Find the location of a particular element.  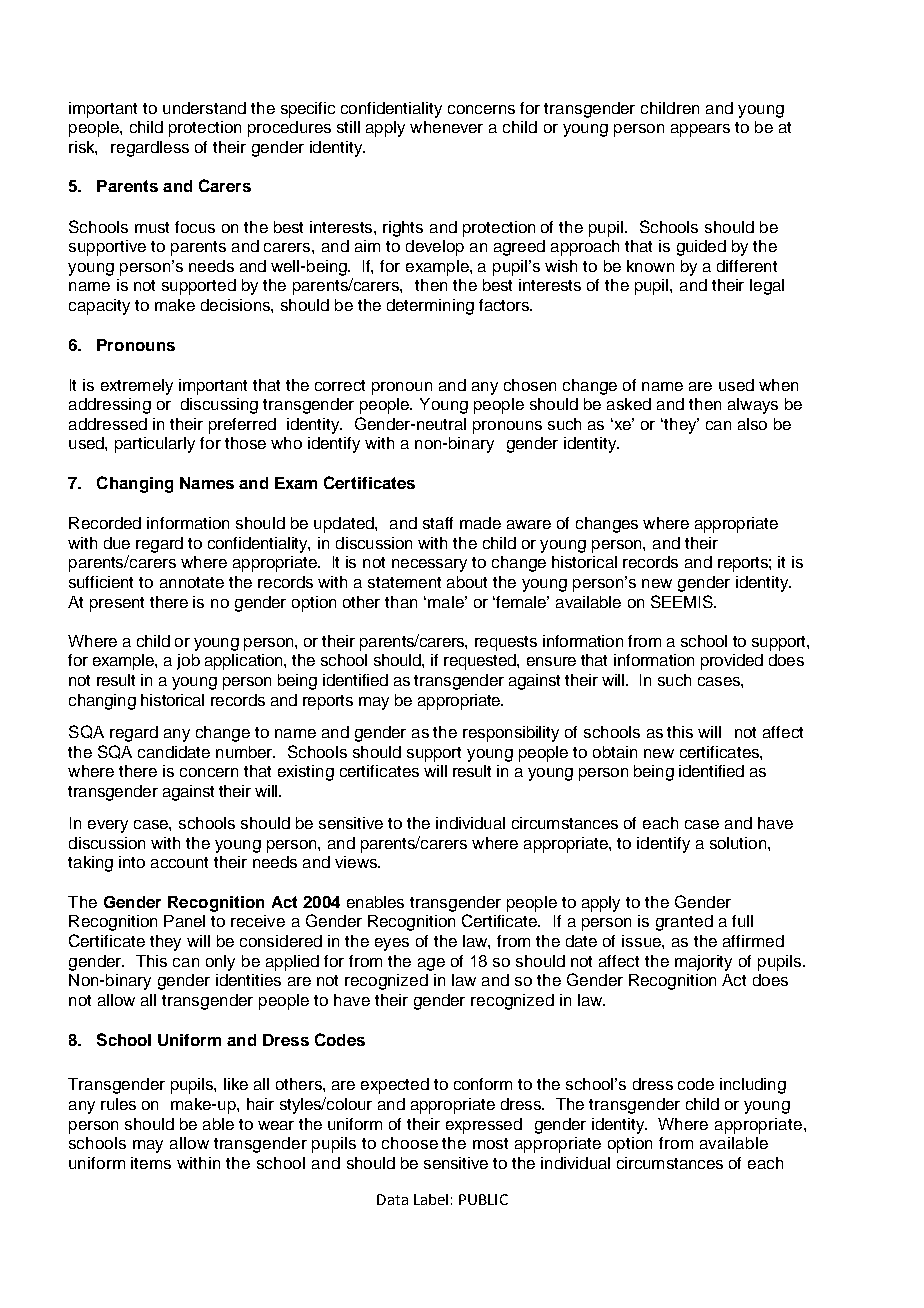

items is located at coordinates (151, 1163).
